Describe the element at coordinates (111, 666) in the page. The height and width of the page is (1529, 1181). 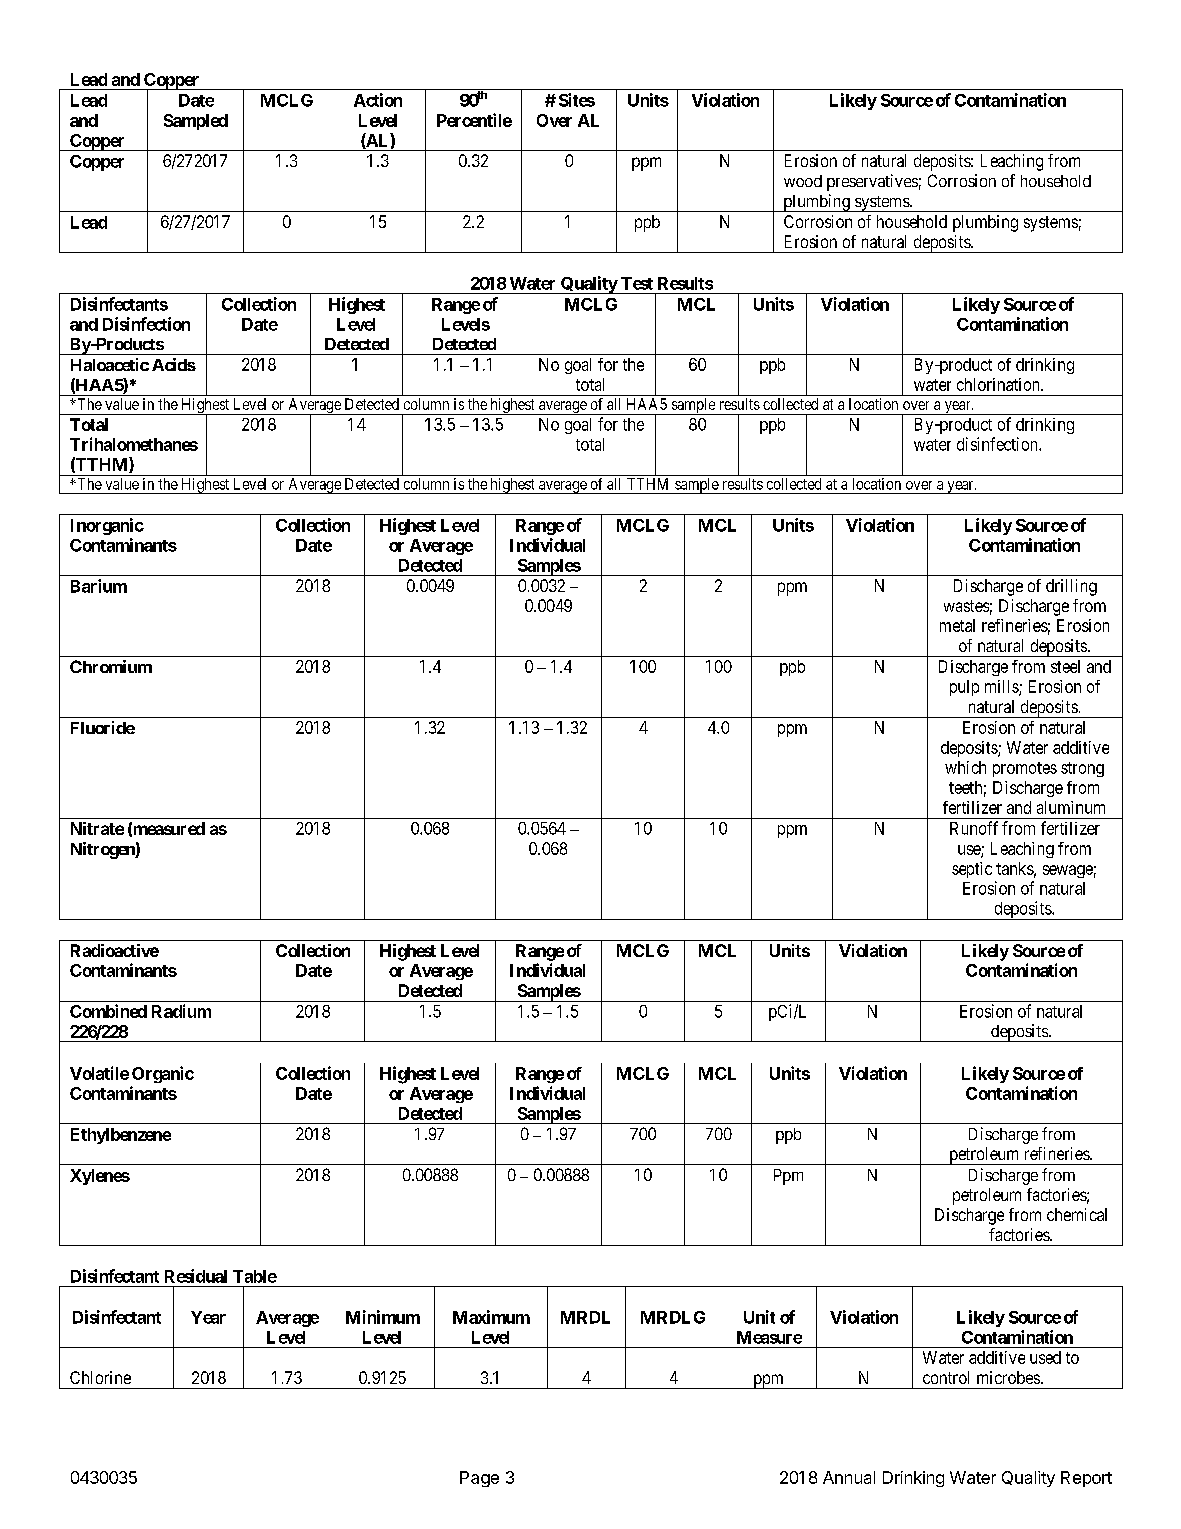
I see `Chromium` at that location.
